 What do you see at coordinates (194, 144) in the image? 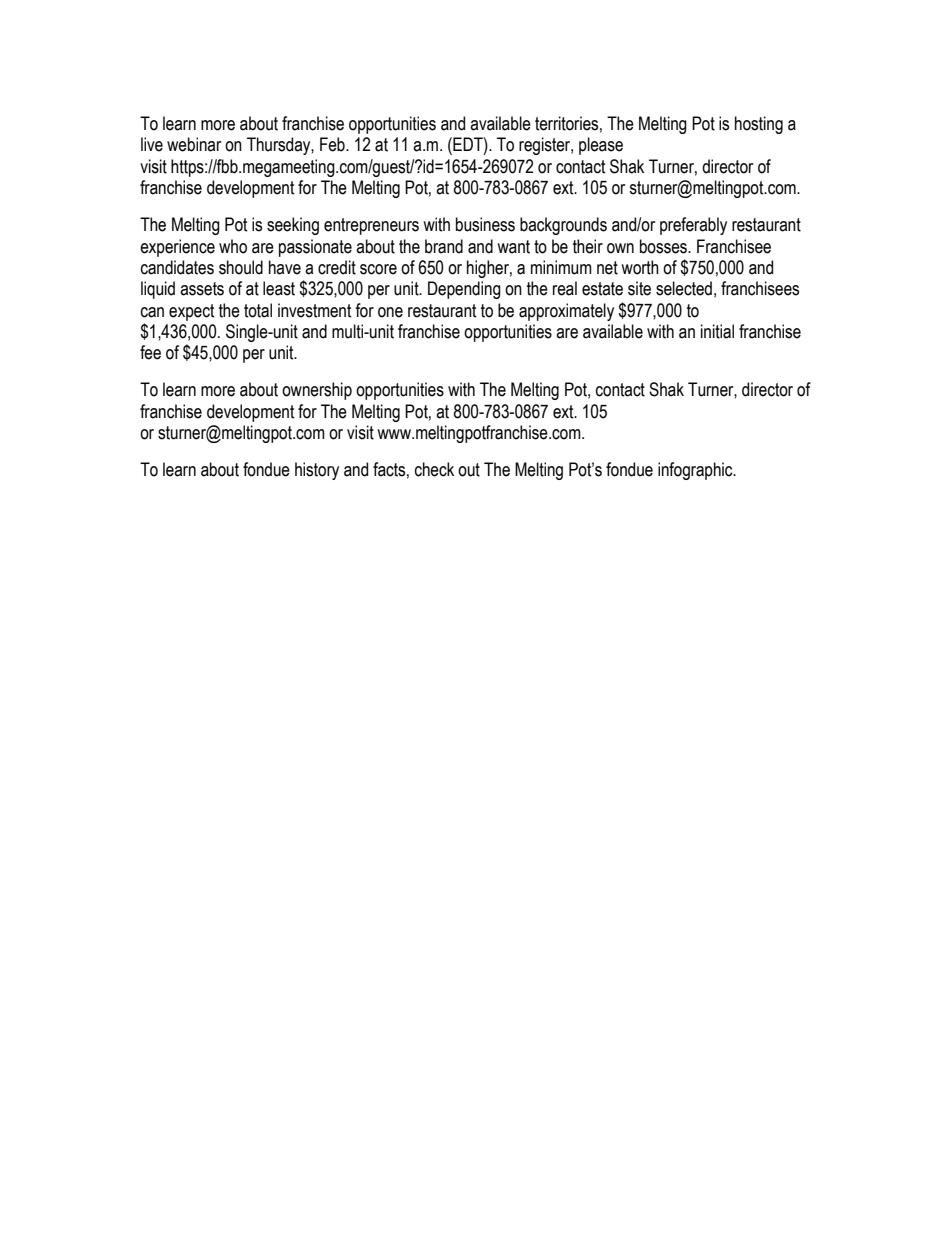
I see `webinar` at bounding box center [194, 144].
